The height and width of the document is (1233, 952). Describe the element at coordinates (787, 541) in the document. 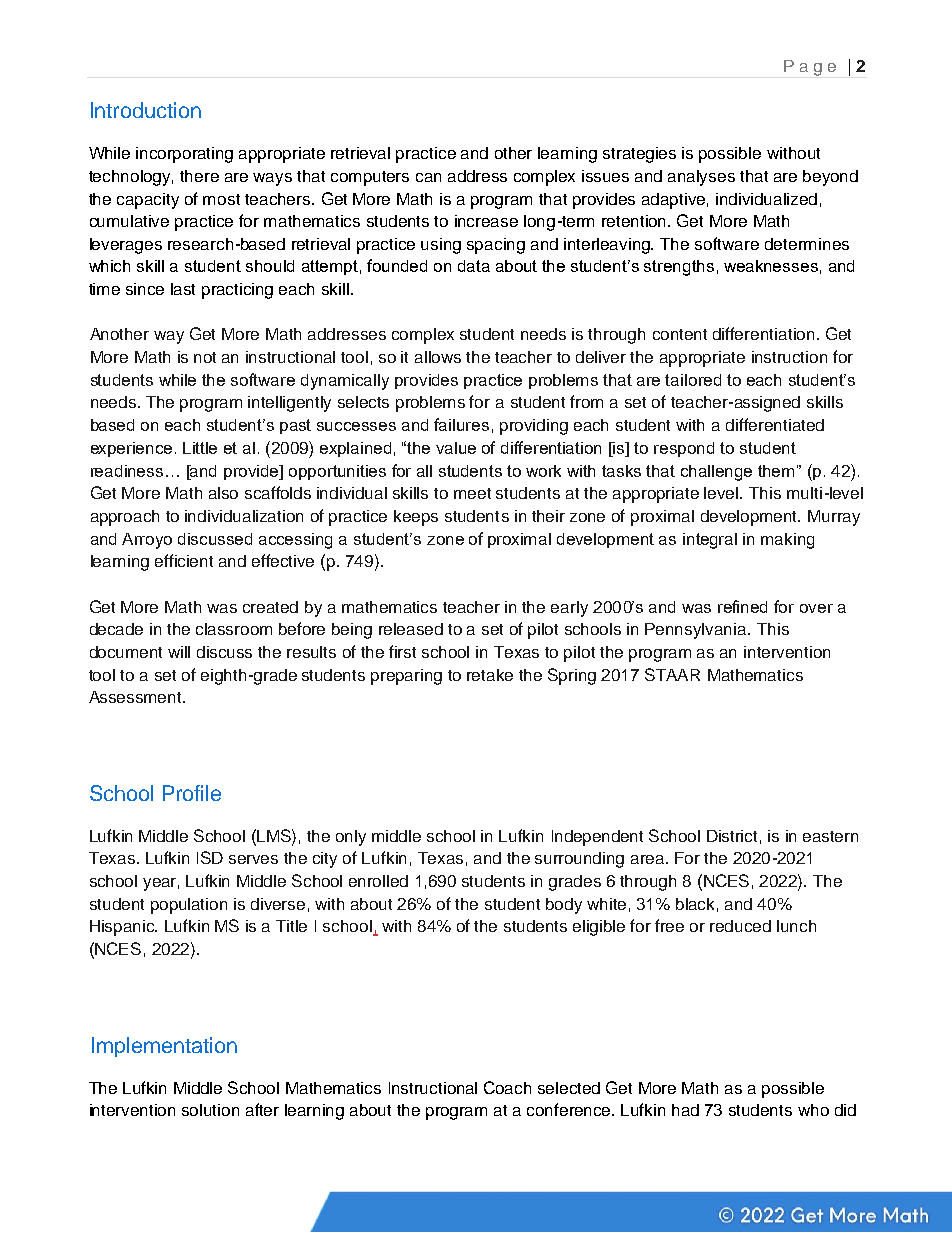

I see `making` at that location.
